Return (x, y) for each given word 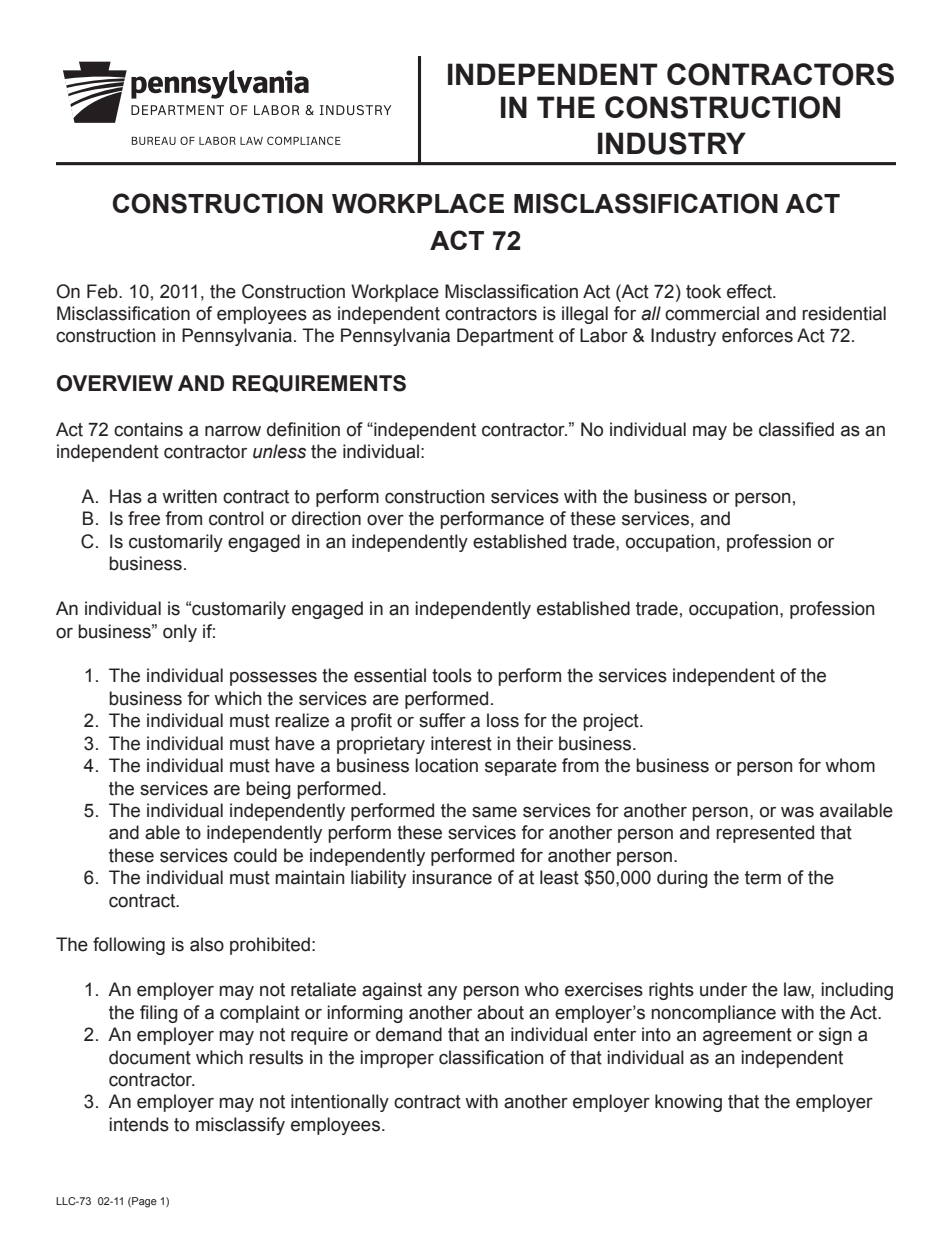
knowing (688, 1103)
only (180, 633)
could (255, 855)
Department (505, 337)
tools (452, 675)
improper (397, 1059)
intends (139, 1124)
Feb (103, 291)
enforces (757, 335)
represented (765, 834)
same (494, 812)
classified (796, 429)
